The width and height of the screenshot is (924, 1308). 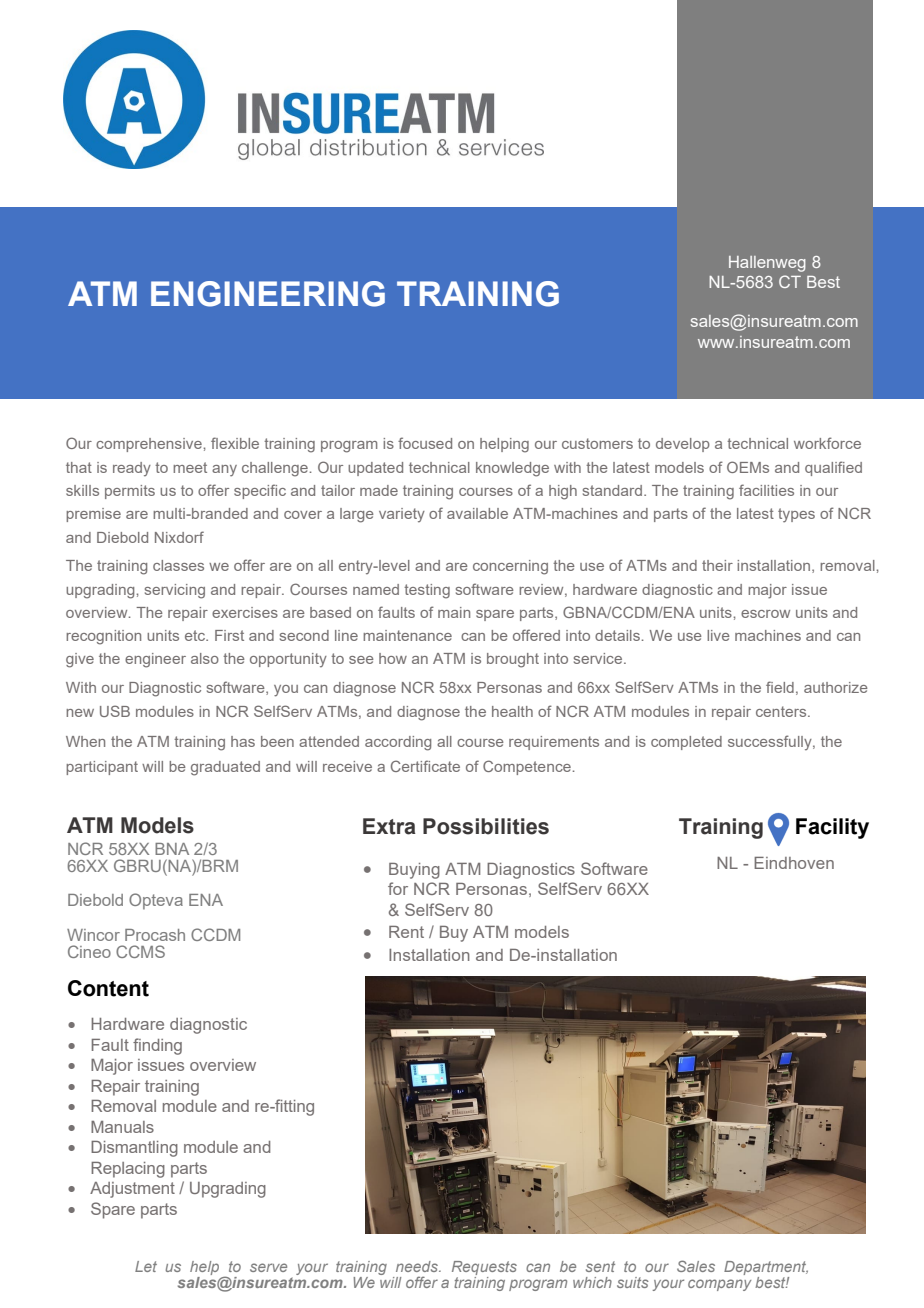 What do you see at coordinates (771, 742) in the screenshot?
I see `successfully` at bounding box center [771, 742].
